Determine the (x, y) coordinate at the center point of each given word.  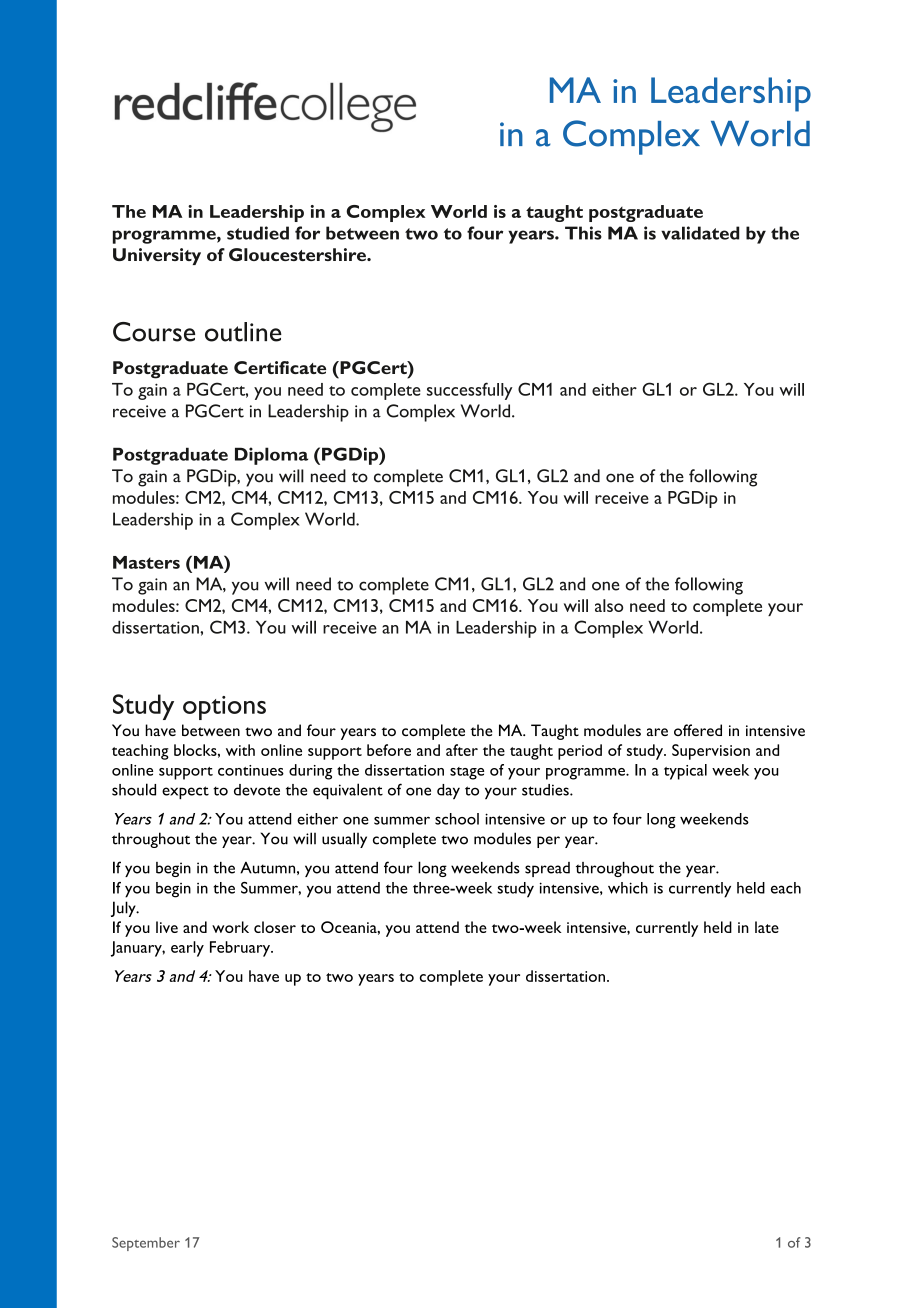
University (157, 256)
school (457, 819)
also (609, 605)
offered (698, 730)
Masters (146, 562)
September (146, 1244)
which (628, 888)
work (230, 927)
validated (700, 233)
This (583, 233)
